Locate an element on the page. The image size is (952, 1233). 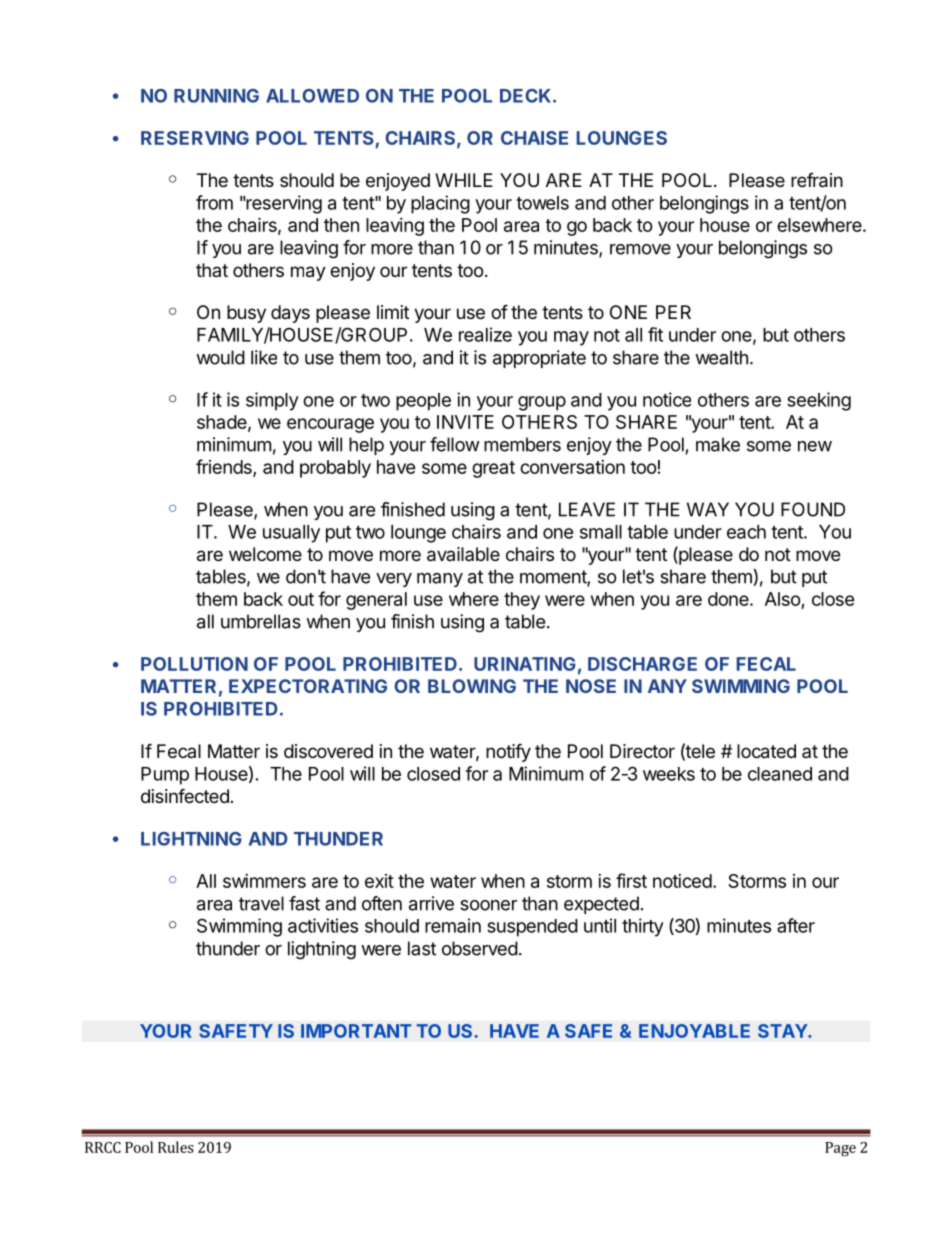
CHAISE is located at coordinates (534, 138).
